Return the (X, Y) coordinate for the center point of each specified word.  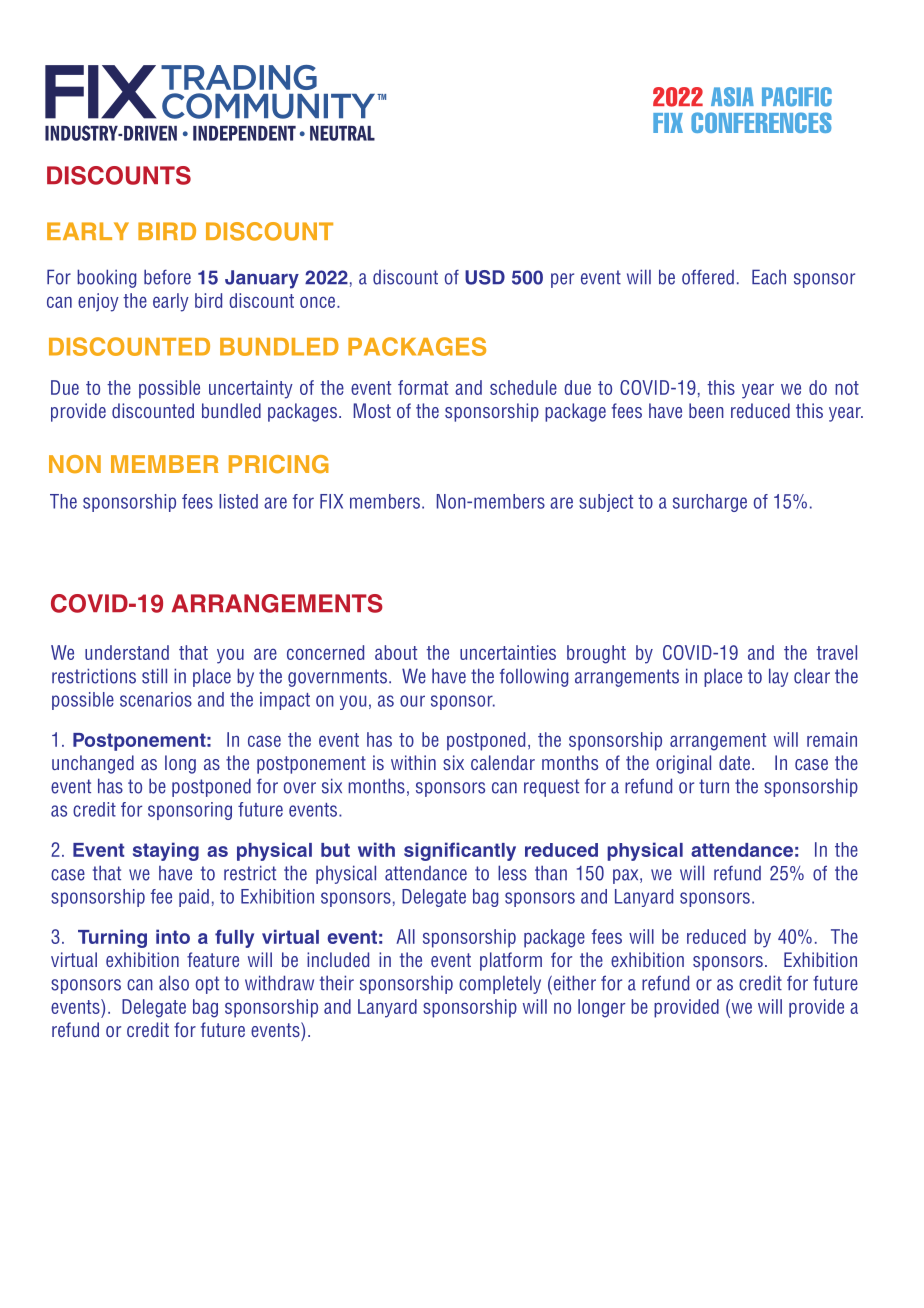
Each (769, 277)
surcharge (710, 503)
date (734, 762)
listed (238, 501)
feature (213, 959)
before (167, 277)
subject (606, 503)
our (412, 701)
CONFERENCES (761, 122)
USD (485, 277)
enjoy (98, 302)
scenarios (156, 699)
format (423, 387)
